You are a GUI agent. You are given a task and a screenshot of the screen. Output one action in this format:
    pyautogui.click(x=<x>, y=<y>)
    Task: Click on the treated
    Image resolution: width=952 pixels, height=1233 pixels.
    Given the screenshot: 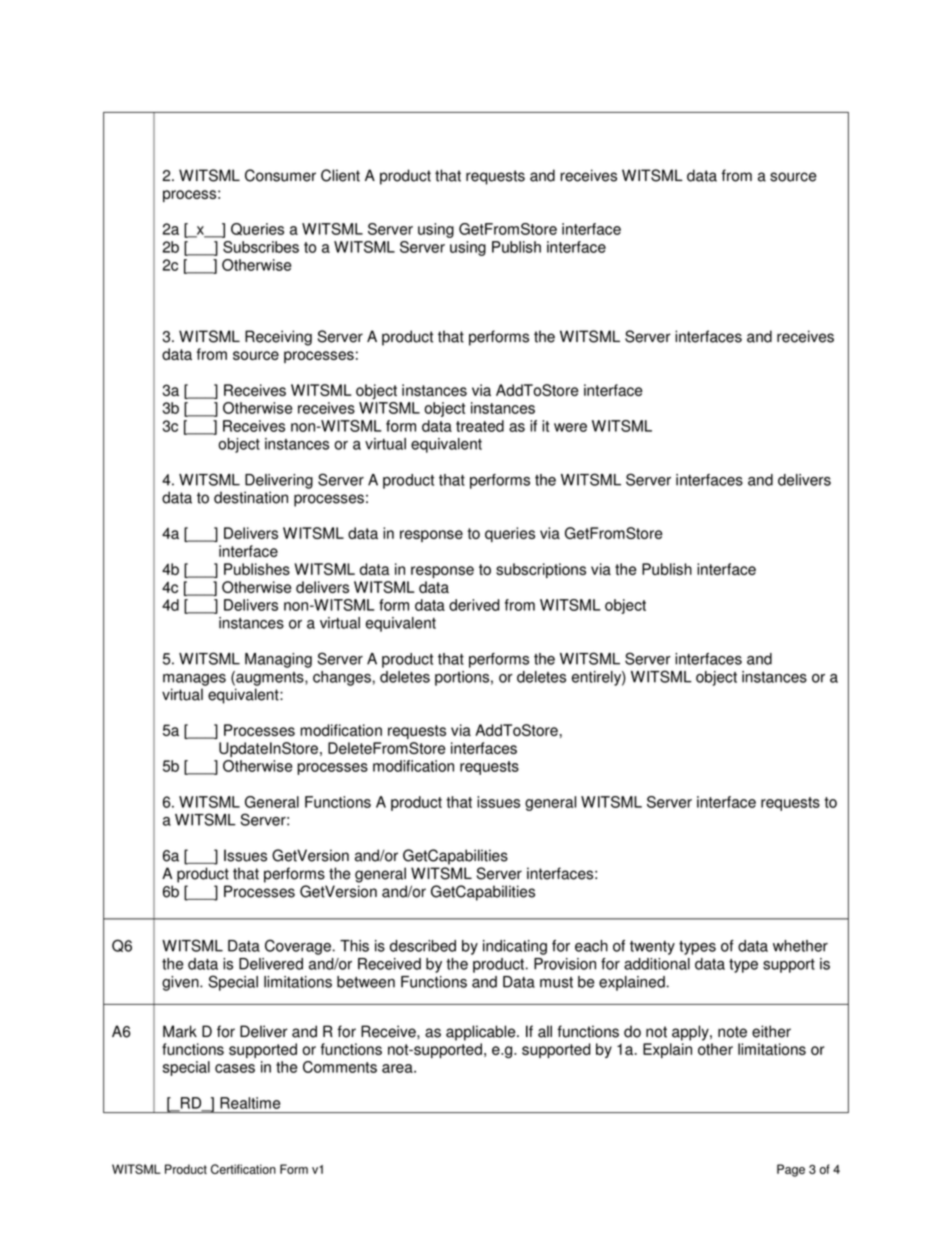 What is the action you would take?
    pyautogui.click(x=480, y=426)
